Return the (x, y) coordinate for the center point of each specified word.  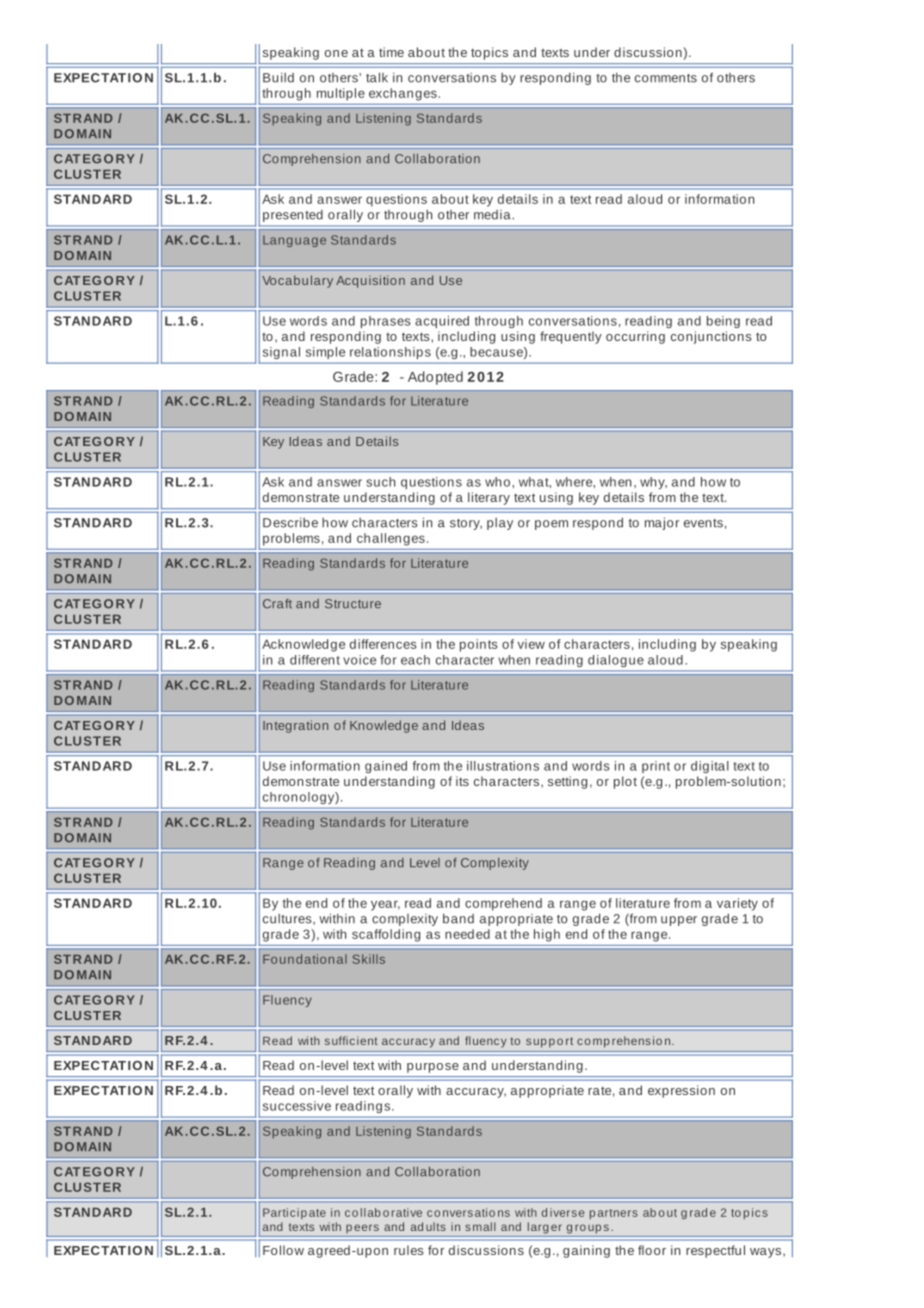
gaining (586, 1251)
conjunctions (711, 337)
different (315, 660)
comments (666, 78)
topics (489, 53)
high (547, 935)
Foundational (305, 959)
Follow (283, 1250)
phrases (386, 322)
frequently (571, 337)
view (531, 644)
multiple (341, 94)
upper (679, 921)
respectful (715, 1251)
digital (710, 767)
